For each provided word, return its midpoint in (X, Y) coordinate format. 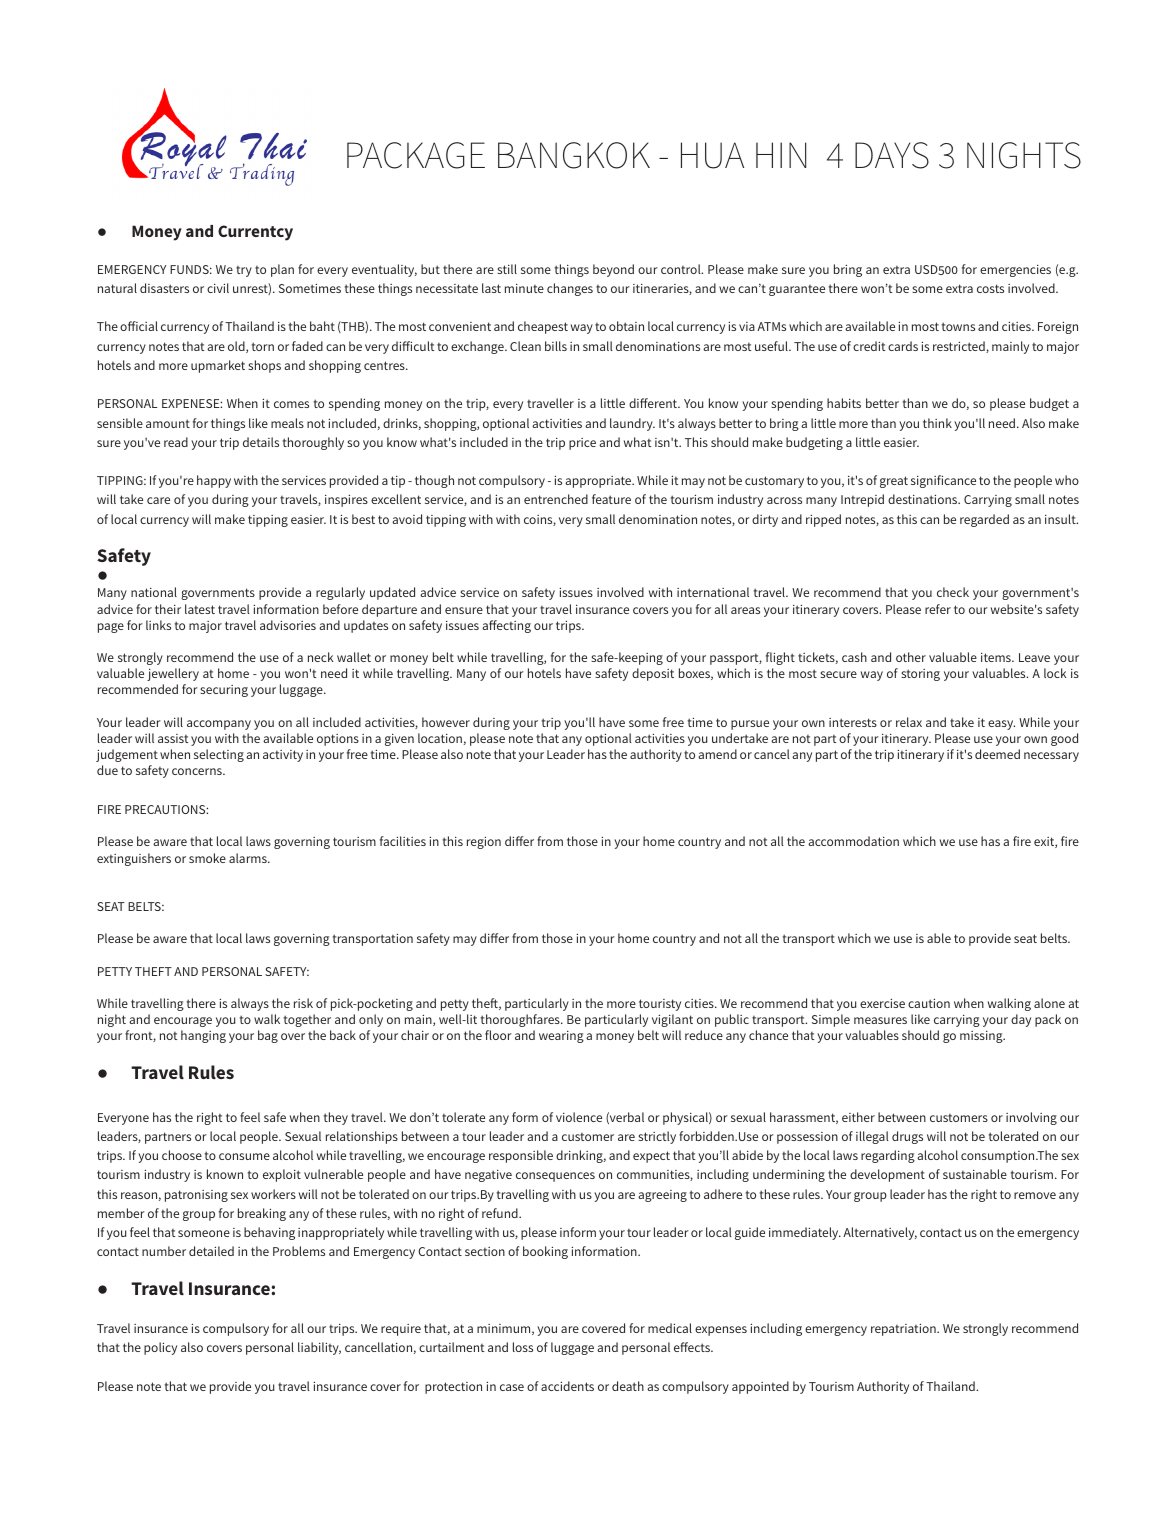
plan (282, 270)
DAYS (892, 155)
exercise (882, 1003)
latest (200, 609)
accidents (567, 1386)
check (953, 592)
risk (303, 1003)
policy (160, 1348)
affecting (506, 626)
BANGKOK (574, 155)
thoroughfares (521, 1020)
